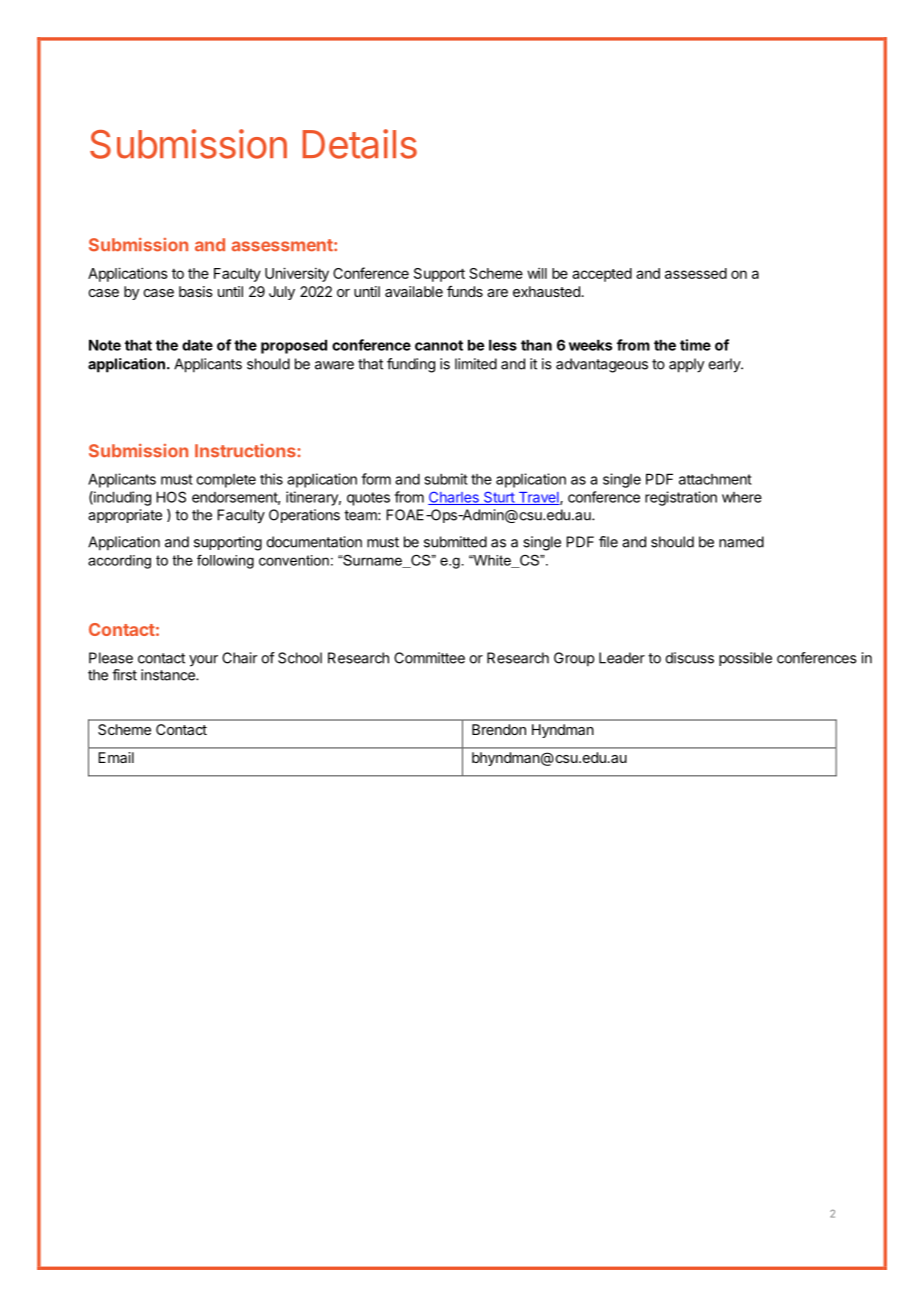 This image has width=924, height=1307. I want to click on Email, so click(116, 757).
